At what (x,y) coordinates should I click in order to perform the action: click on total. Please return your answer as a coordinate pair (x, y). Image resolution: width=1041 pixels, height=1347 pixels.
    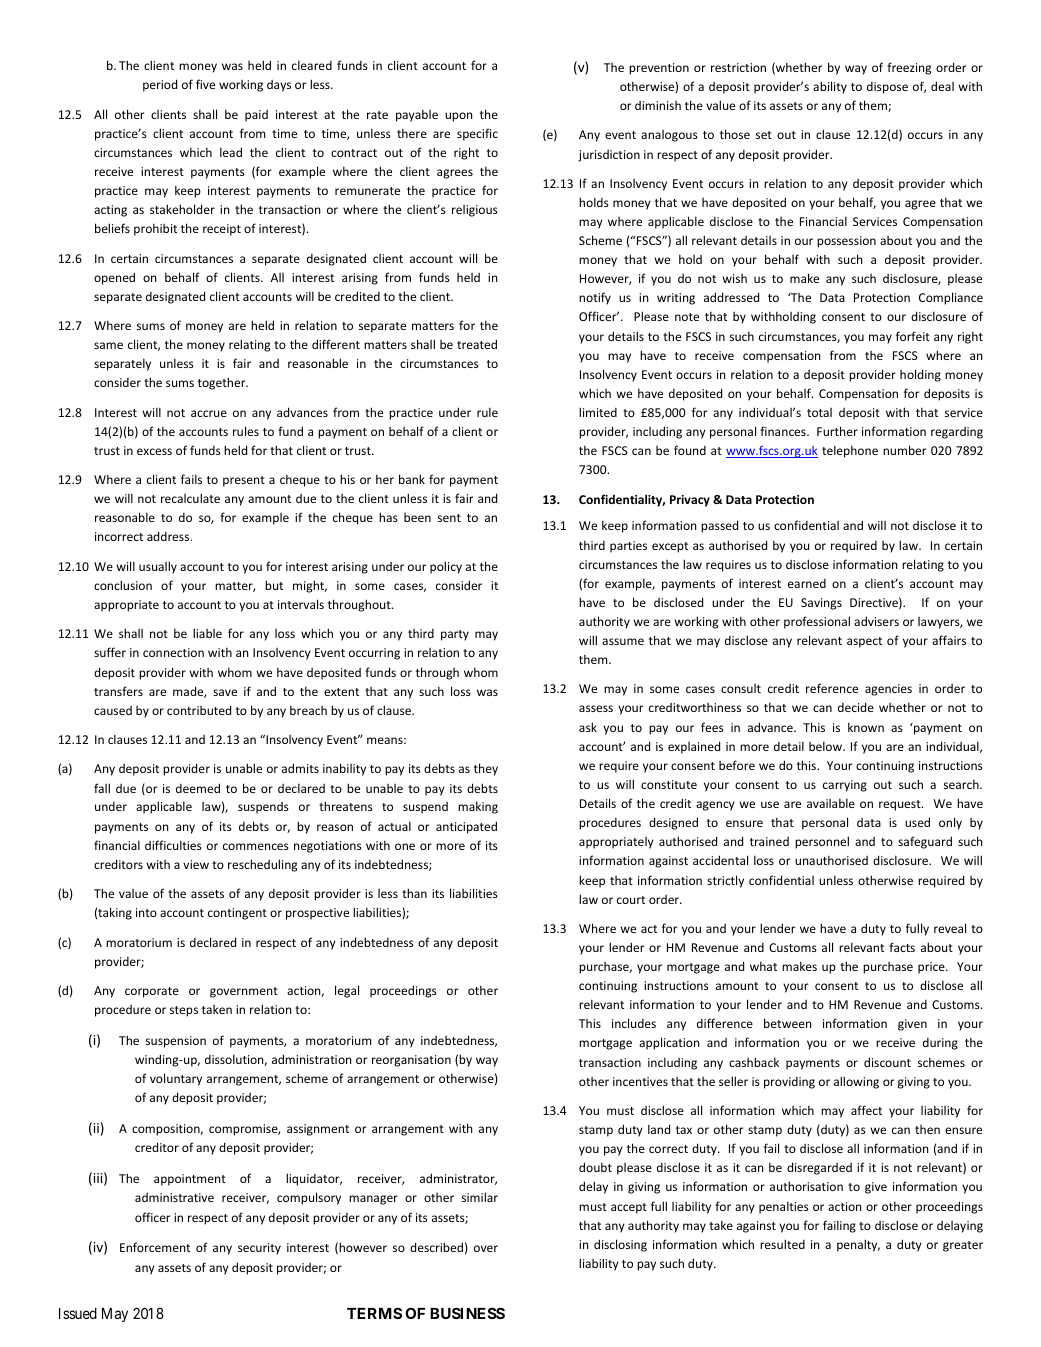
    Looking at the image, I should click on (819, 412).
